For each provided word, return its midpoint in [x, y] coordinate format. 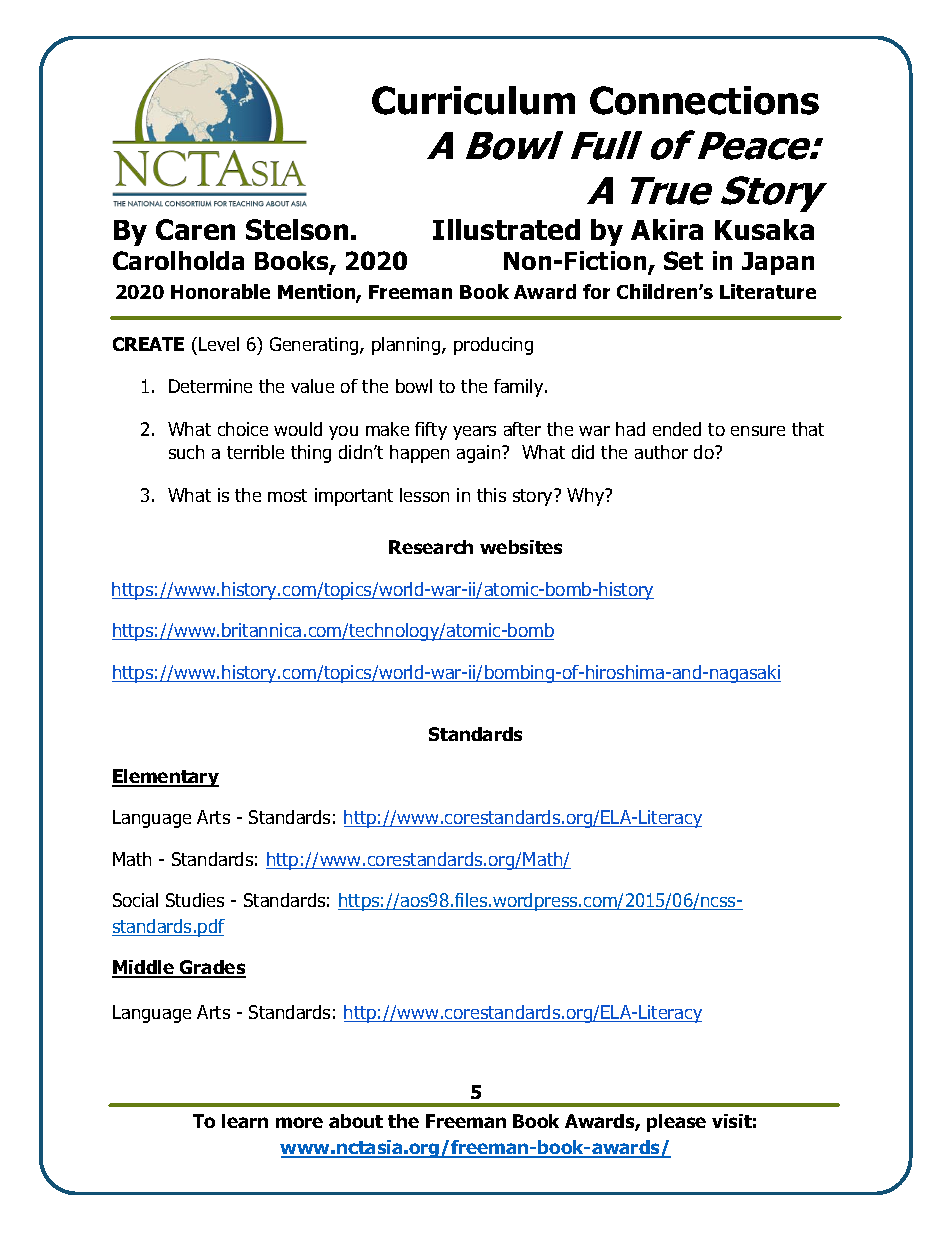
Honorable [220, 291]
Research [431, 547]
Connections [704, 100]
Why [587, 497]
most [287, 495]
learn [245, 1121]
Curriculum [473, 100]
